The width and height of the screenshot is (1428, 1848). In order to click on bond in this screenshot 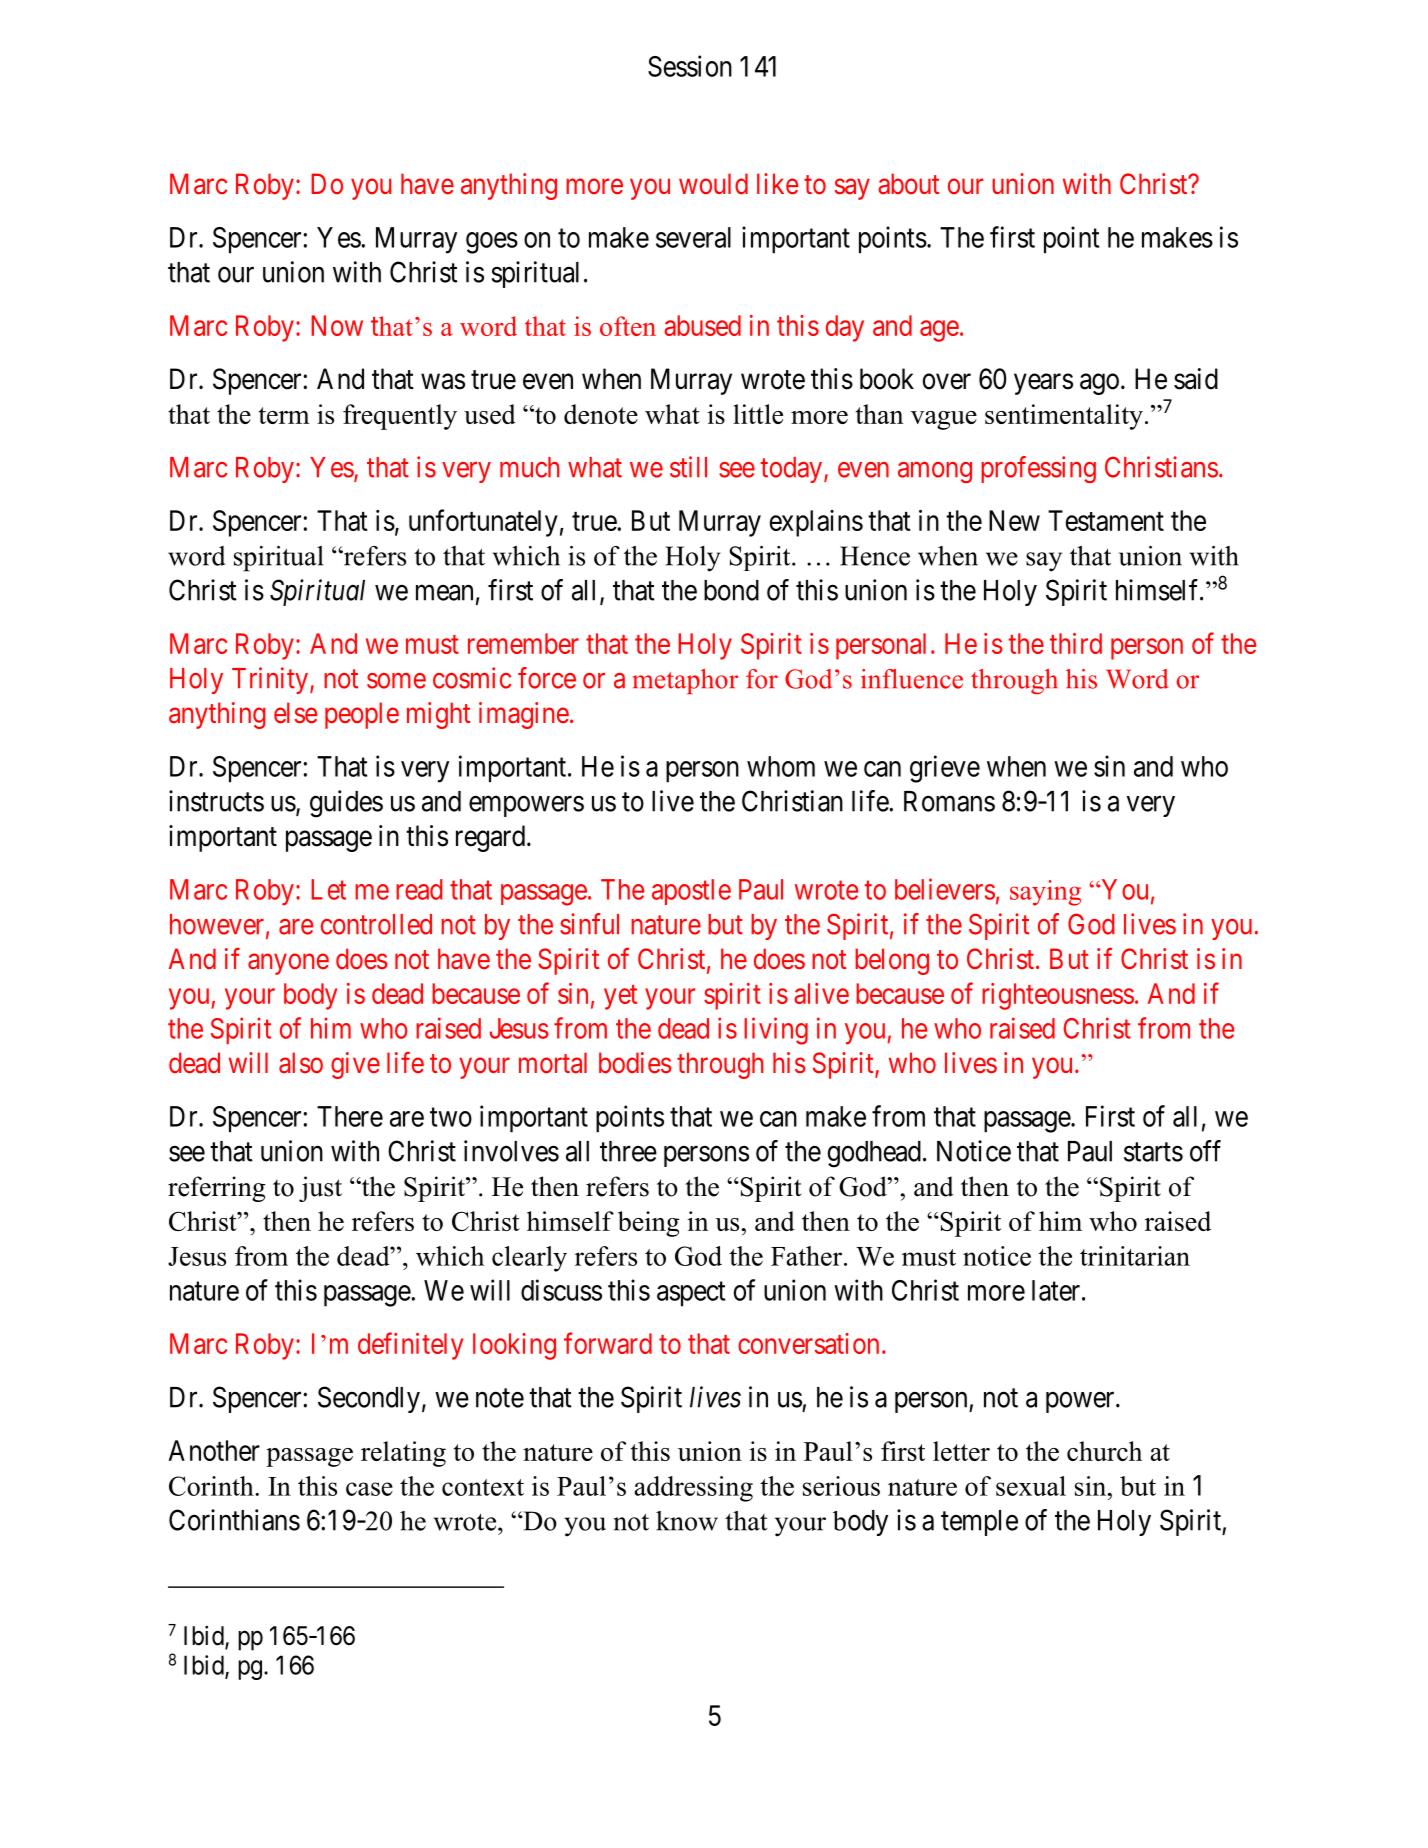, I will do `click(731, 590)`.
